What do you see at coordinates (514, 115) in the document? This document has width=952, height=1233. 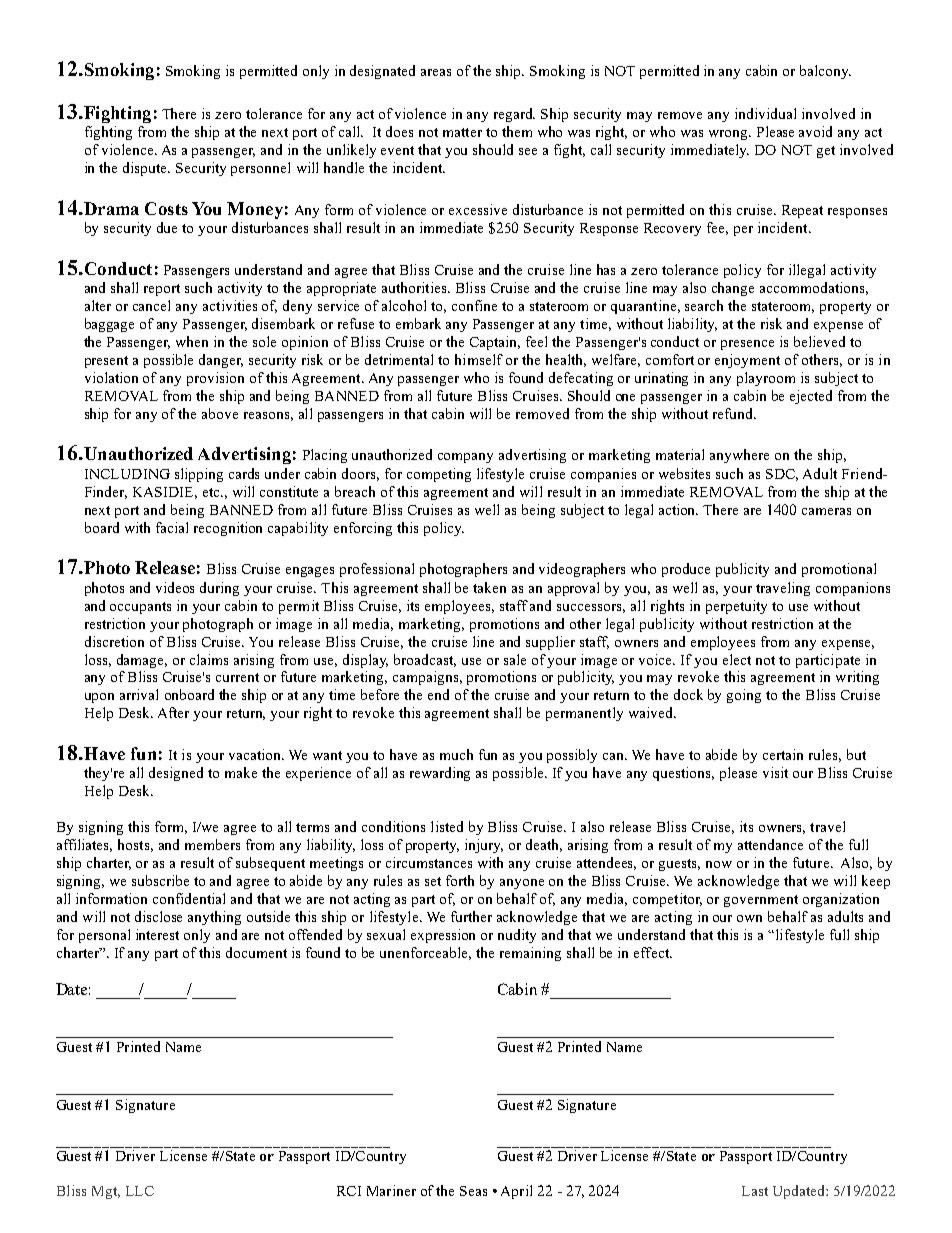 I see `regard` at bounding box center [514, 115].
